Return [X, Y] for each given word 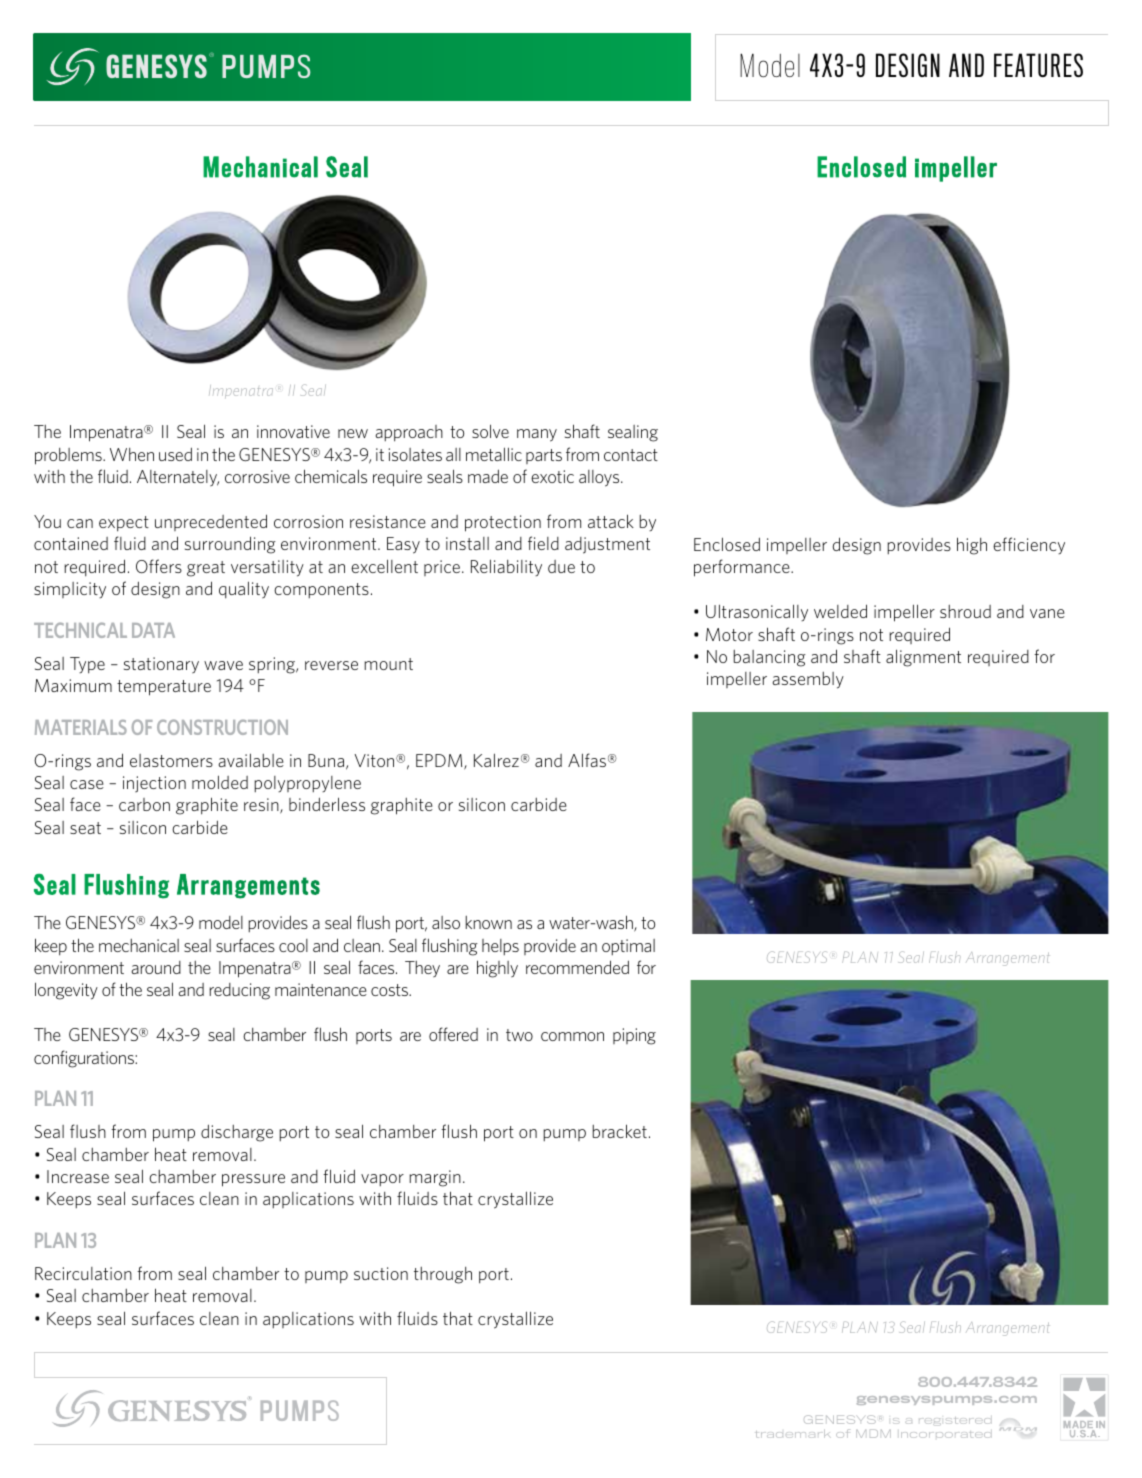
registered [954, 1421]
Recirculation [83, 1273]
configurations [85, 1059]
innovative [293, 431]
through [443, 1275]
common [572, 1036]
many [537, 435]
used [175, 454]
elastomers [171, 760]
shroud [965, 611]
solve [490, 431]
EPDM [440, 762]
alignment [923, 658]
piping [634, 1036]
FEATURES [1038, 65]
